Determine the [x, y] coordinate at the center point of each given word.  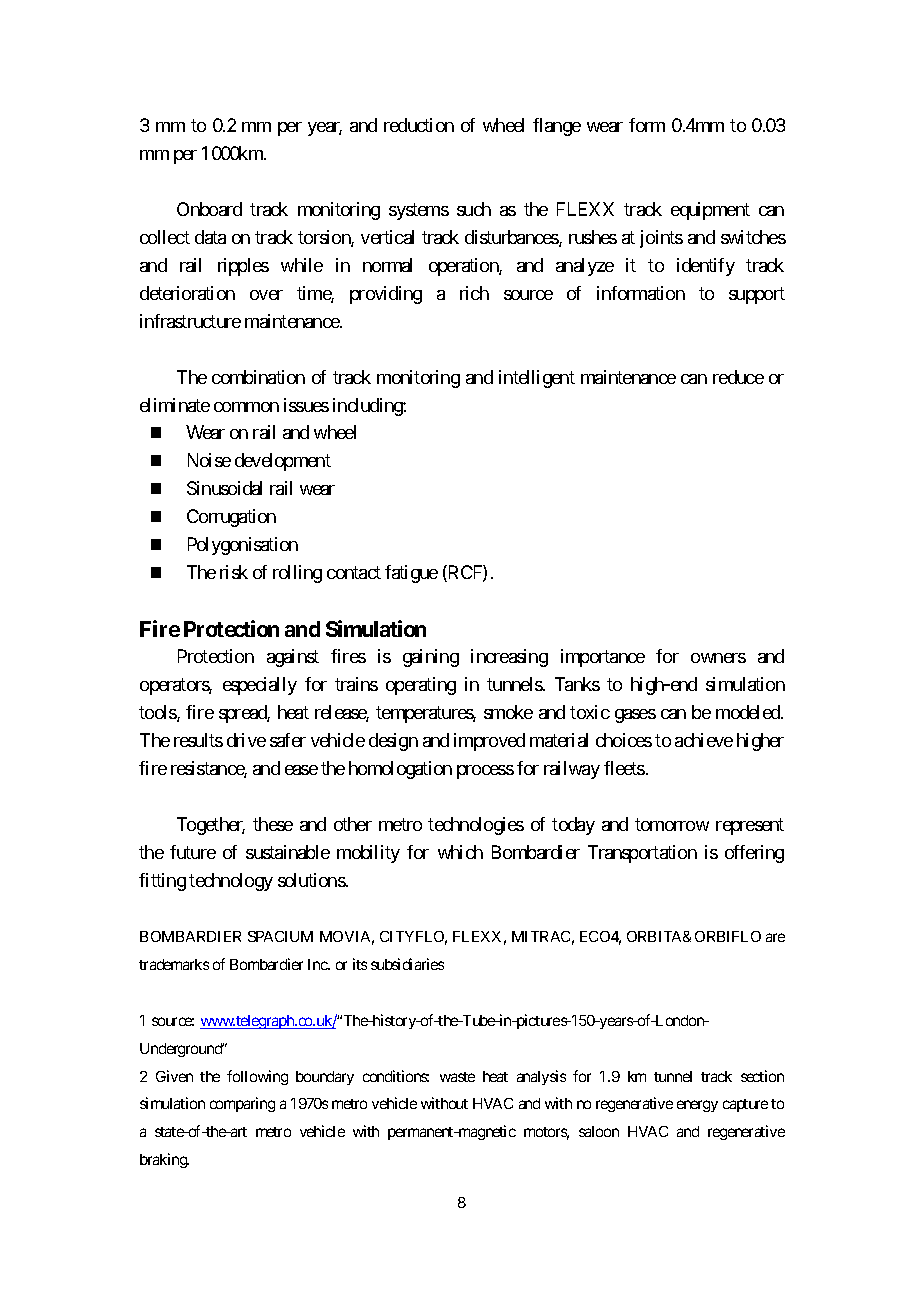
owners [718, 658]
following [257, 1077]
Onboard [209, 209]
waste [457, 1077]
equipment [710, 211]
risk [234, 572]
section [762, 1076]
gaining [431, 658]
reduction [419, 125]
